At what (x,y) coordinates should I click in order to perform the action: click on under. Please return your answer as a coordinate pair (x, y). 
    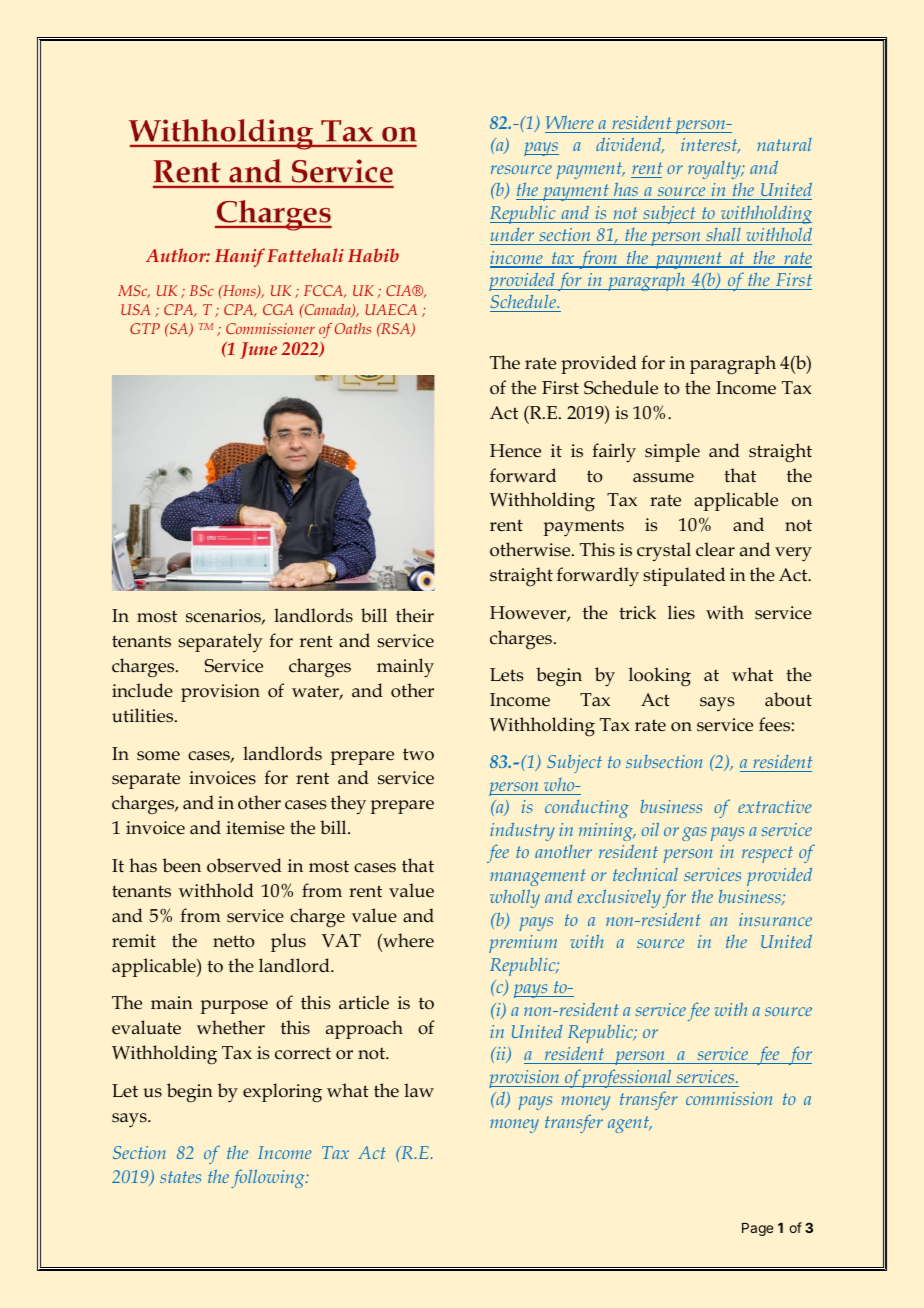
    Looking at the image, I should click on (512, 234).
